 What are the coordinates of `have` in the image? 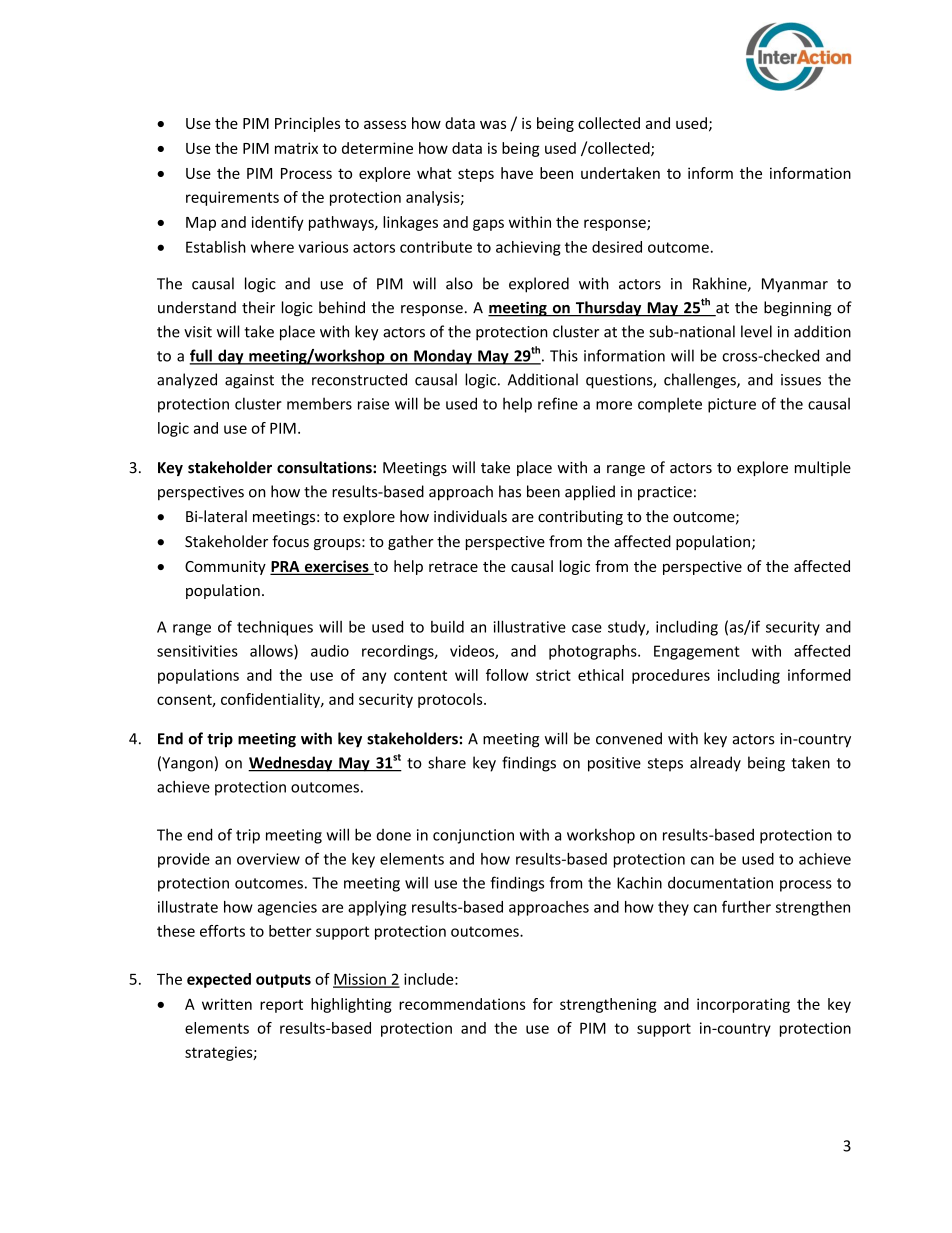 It's located at (517, 173).
